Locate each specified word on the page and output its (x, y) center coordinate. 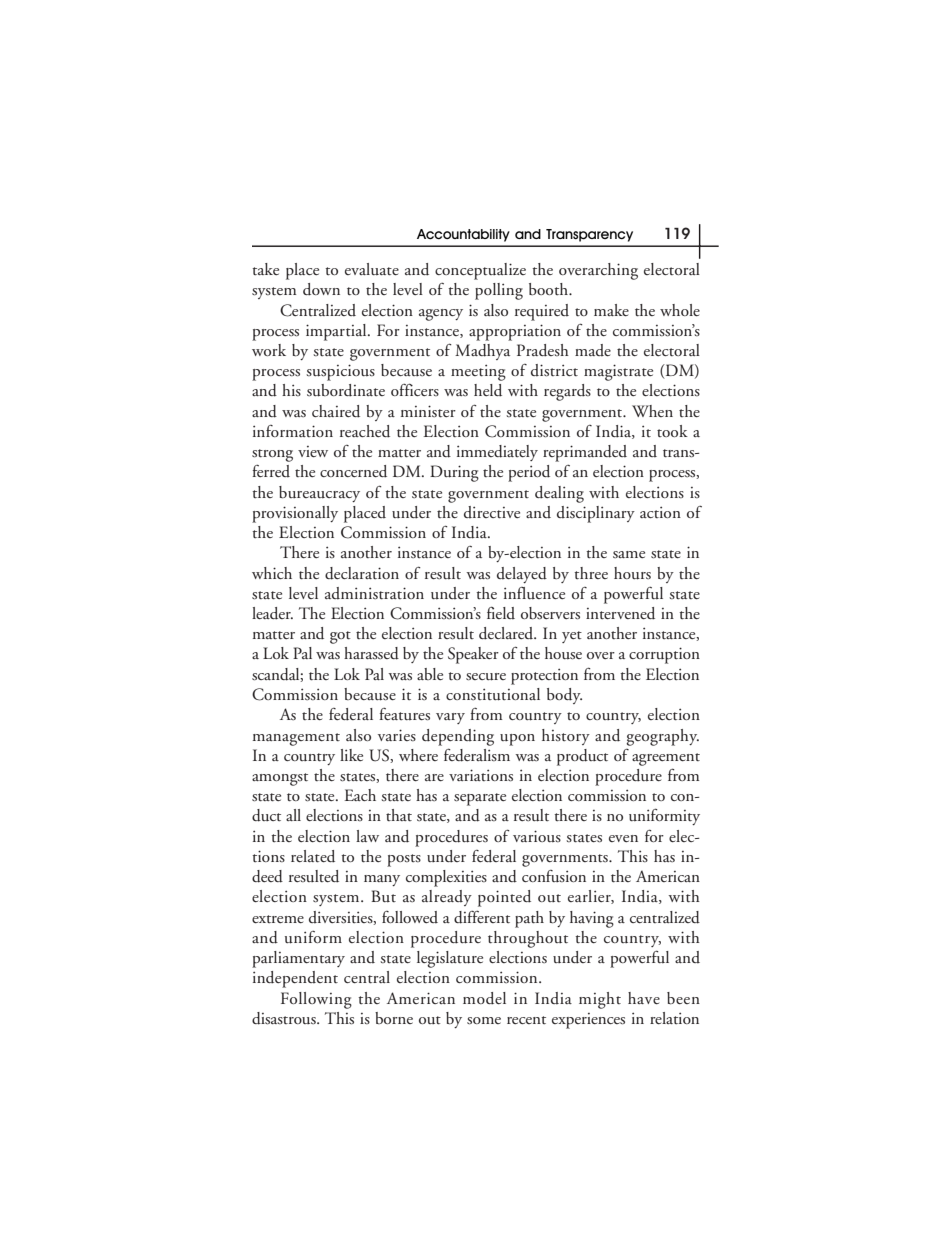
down (321, 289)
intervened (620, 613)
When (652, 411)
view (313, 451)
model (484, 998)
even (623, 838)
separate (480, 799)
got (340, 637)
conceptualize (480, 271)
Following (316, 1000)
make (611, 310)
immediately (497, 453)
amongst (280, 779)
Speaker (473, 655)
